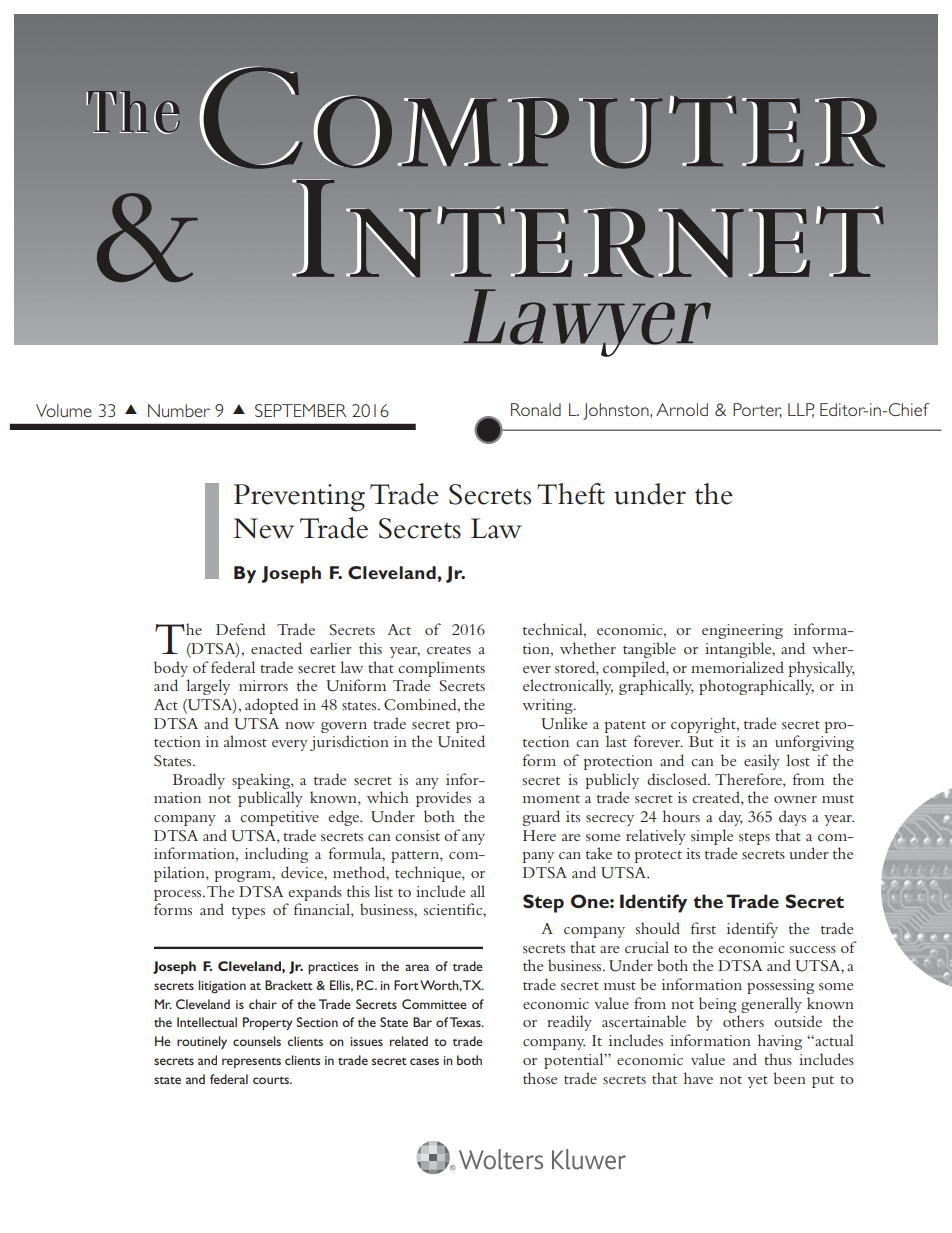  Describe the element at coordinates (202, 1042) in the screenshot. I see `routinely` at that location.
